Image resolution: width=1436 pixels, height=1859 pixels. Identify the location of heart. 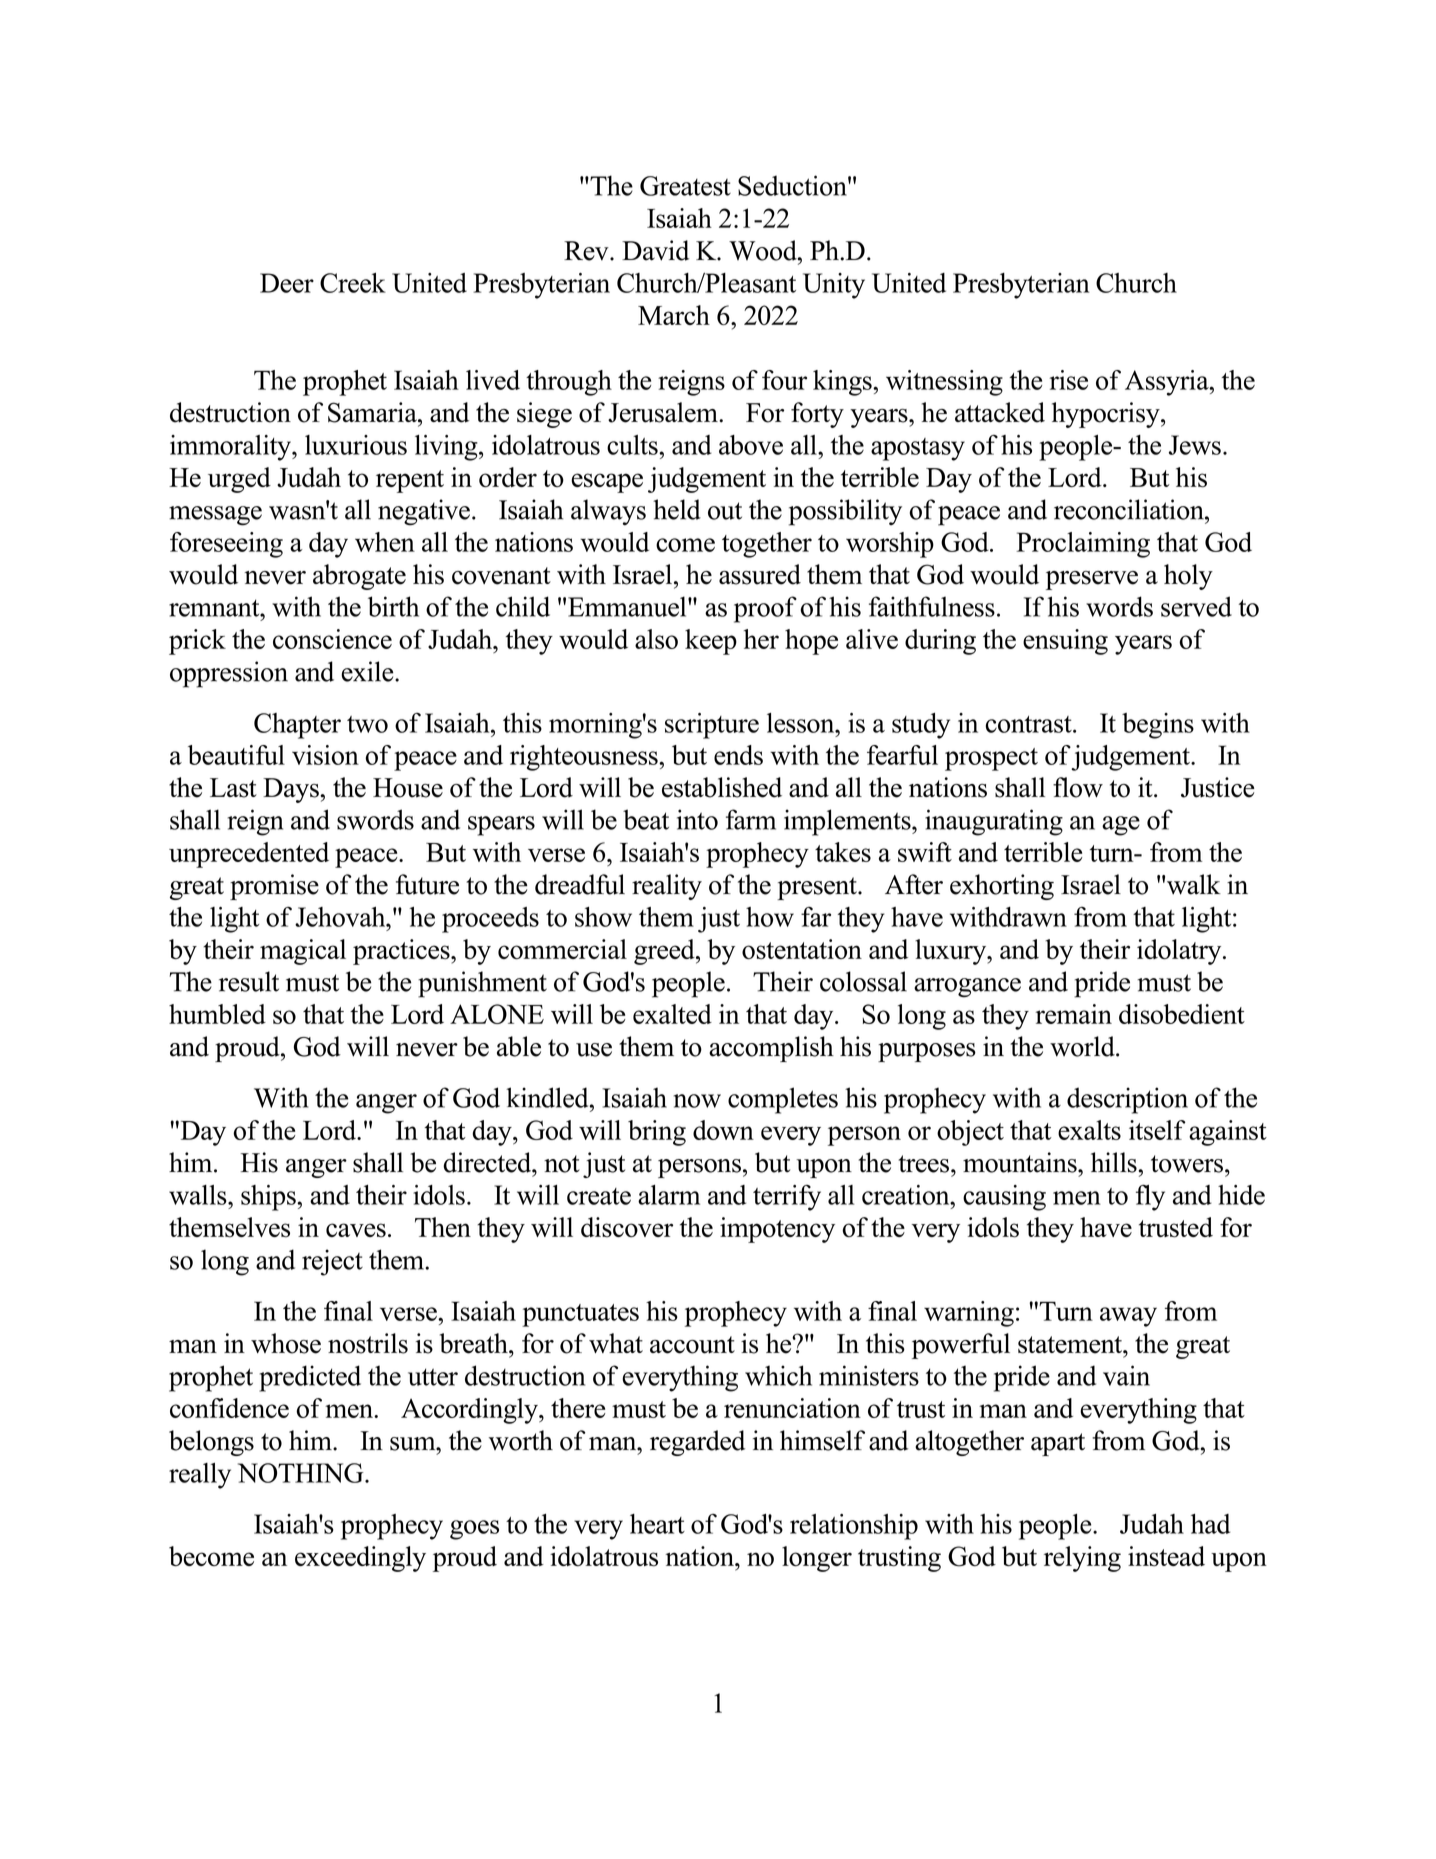
(657, 1524).
